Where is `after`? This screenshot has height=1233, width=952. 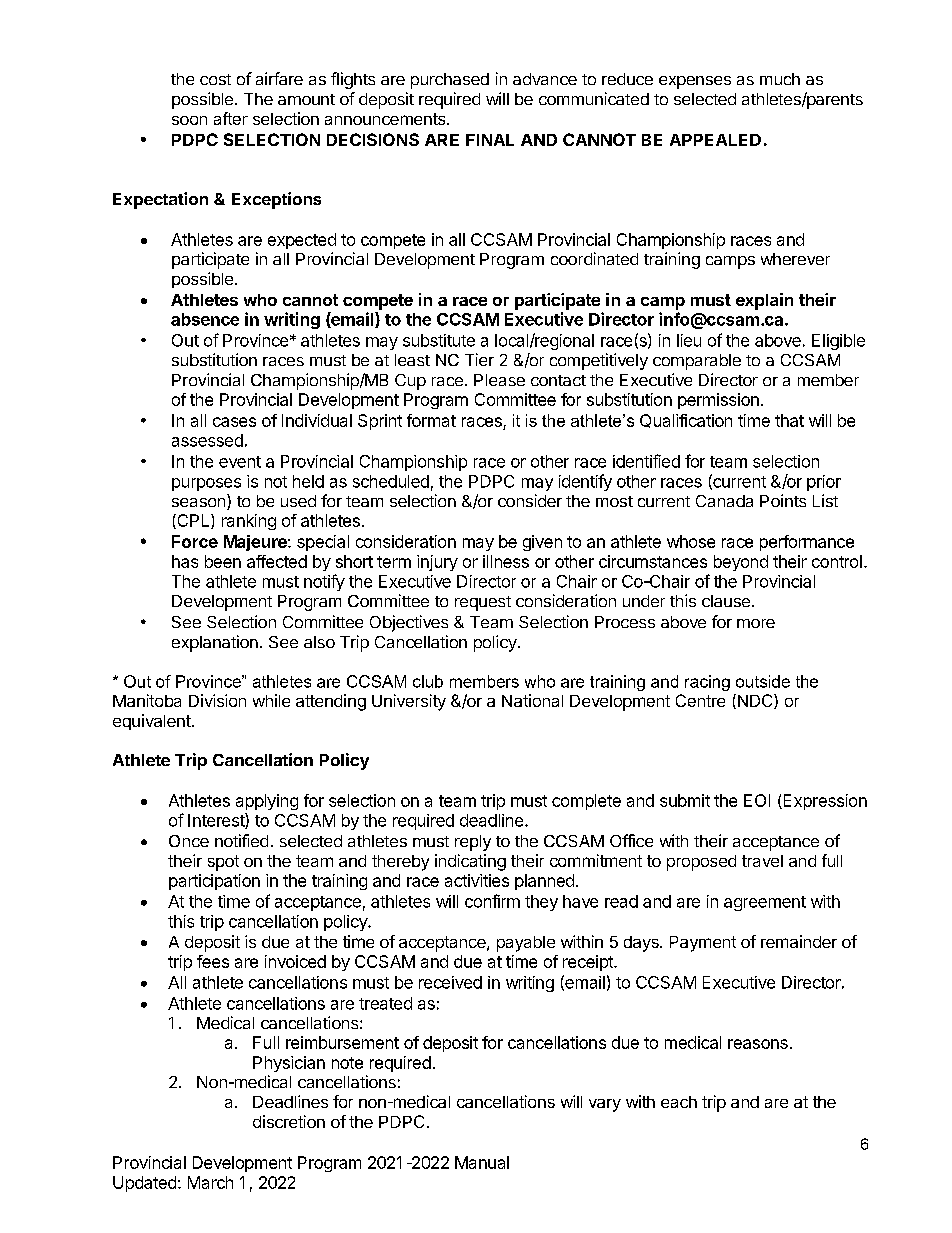 after is located at coordinates (231, 118).
